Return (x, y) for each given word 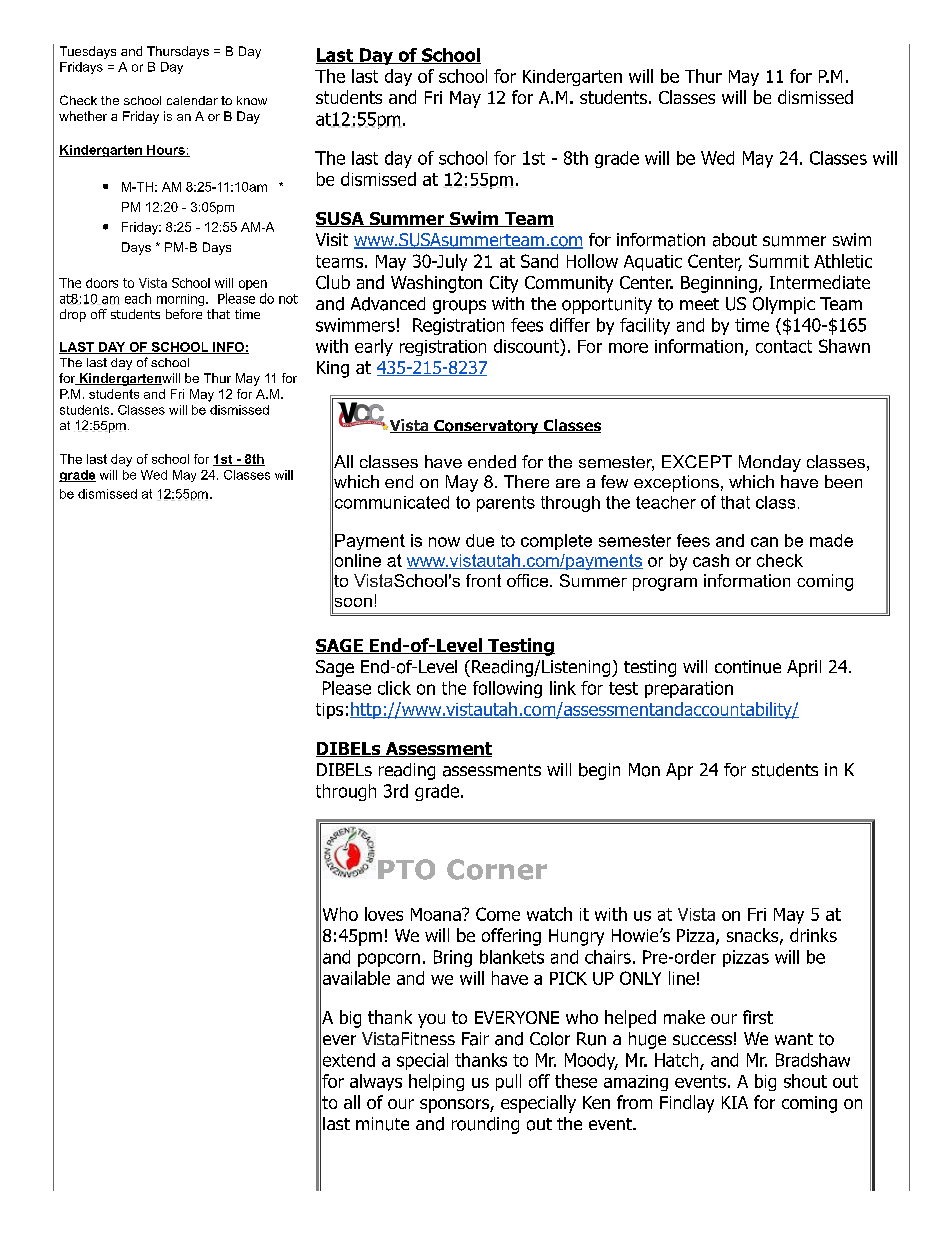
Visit (332, 239)
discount (527, 347)
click (394, 688)
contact (784, 346)
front (483, 580)
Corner (497, 869)
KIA (735, 1102)
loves (384, 914)
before (184, 314)
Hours (166, 151)
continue (748, 667)
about (735, 240)
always (376, 1082)
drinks (813, 935)
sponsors (455, 1106)
